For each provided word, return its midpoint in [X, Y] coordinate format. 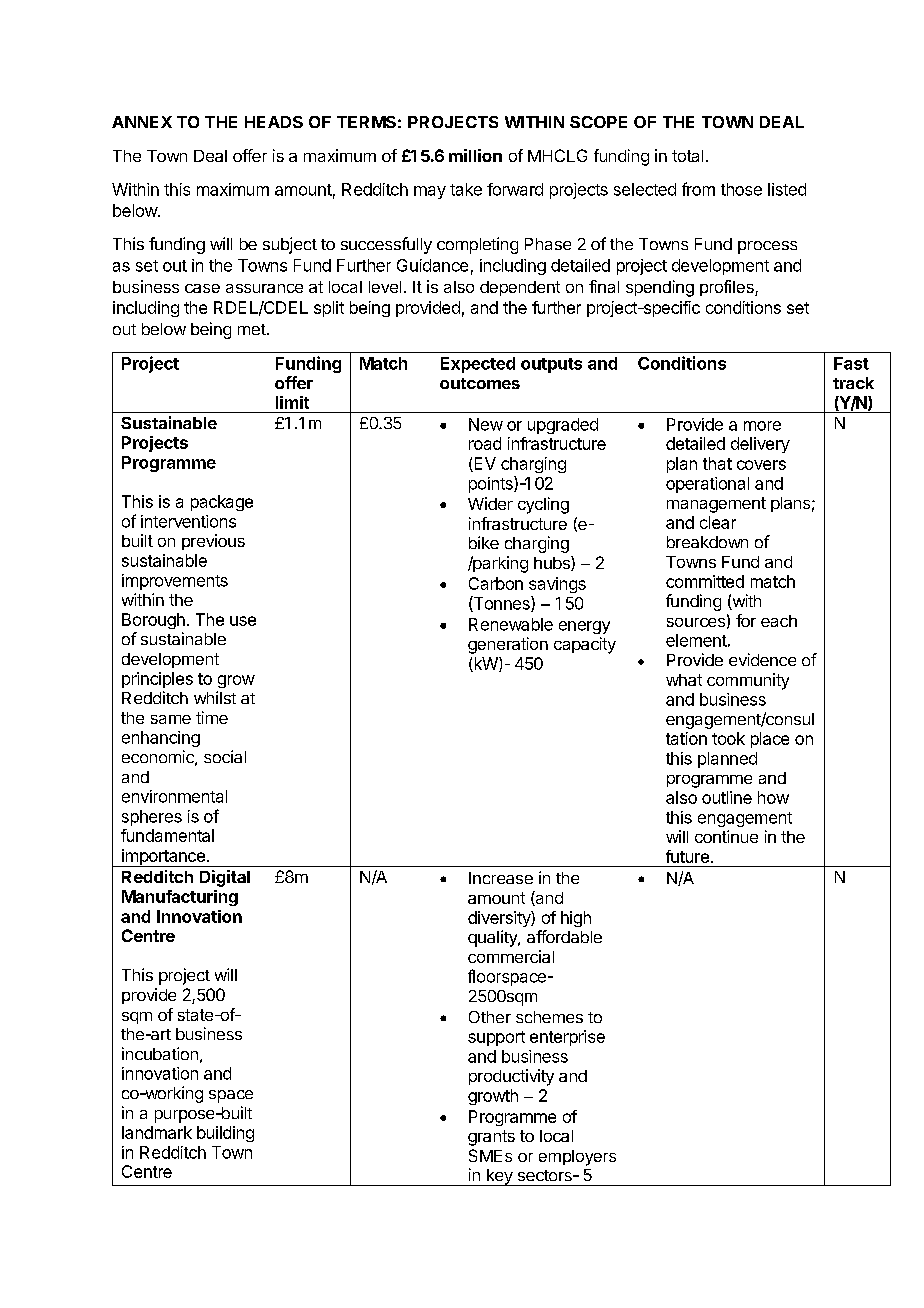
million [475, 155]
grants [491, 1138]
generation [508, 645]
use [243, 621]
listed [787, 189]
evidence [762, 659]
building [225, 1134]
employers [577, 1158]
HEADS [274, 122]
